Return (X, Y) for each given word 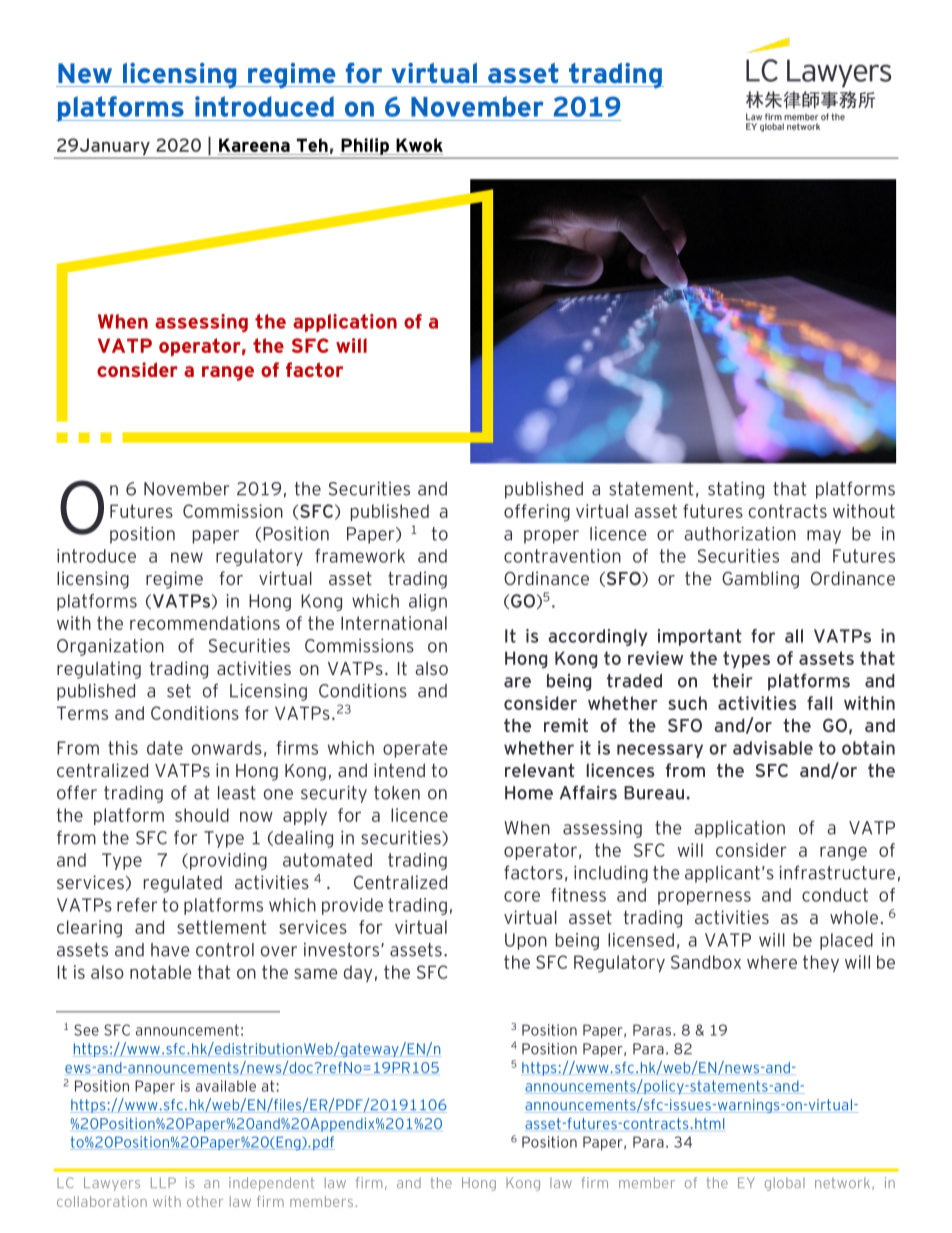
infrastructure (837, 872)
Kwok (419, 145)
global (785, 1184)
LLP (163, 1182)
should (202, 815)
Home (529, 793)
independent (272, 1184)
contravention (562, 556)
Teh (312, 145)
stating (736, 490)
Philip (365, 148)
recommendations (205, 623)
